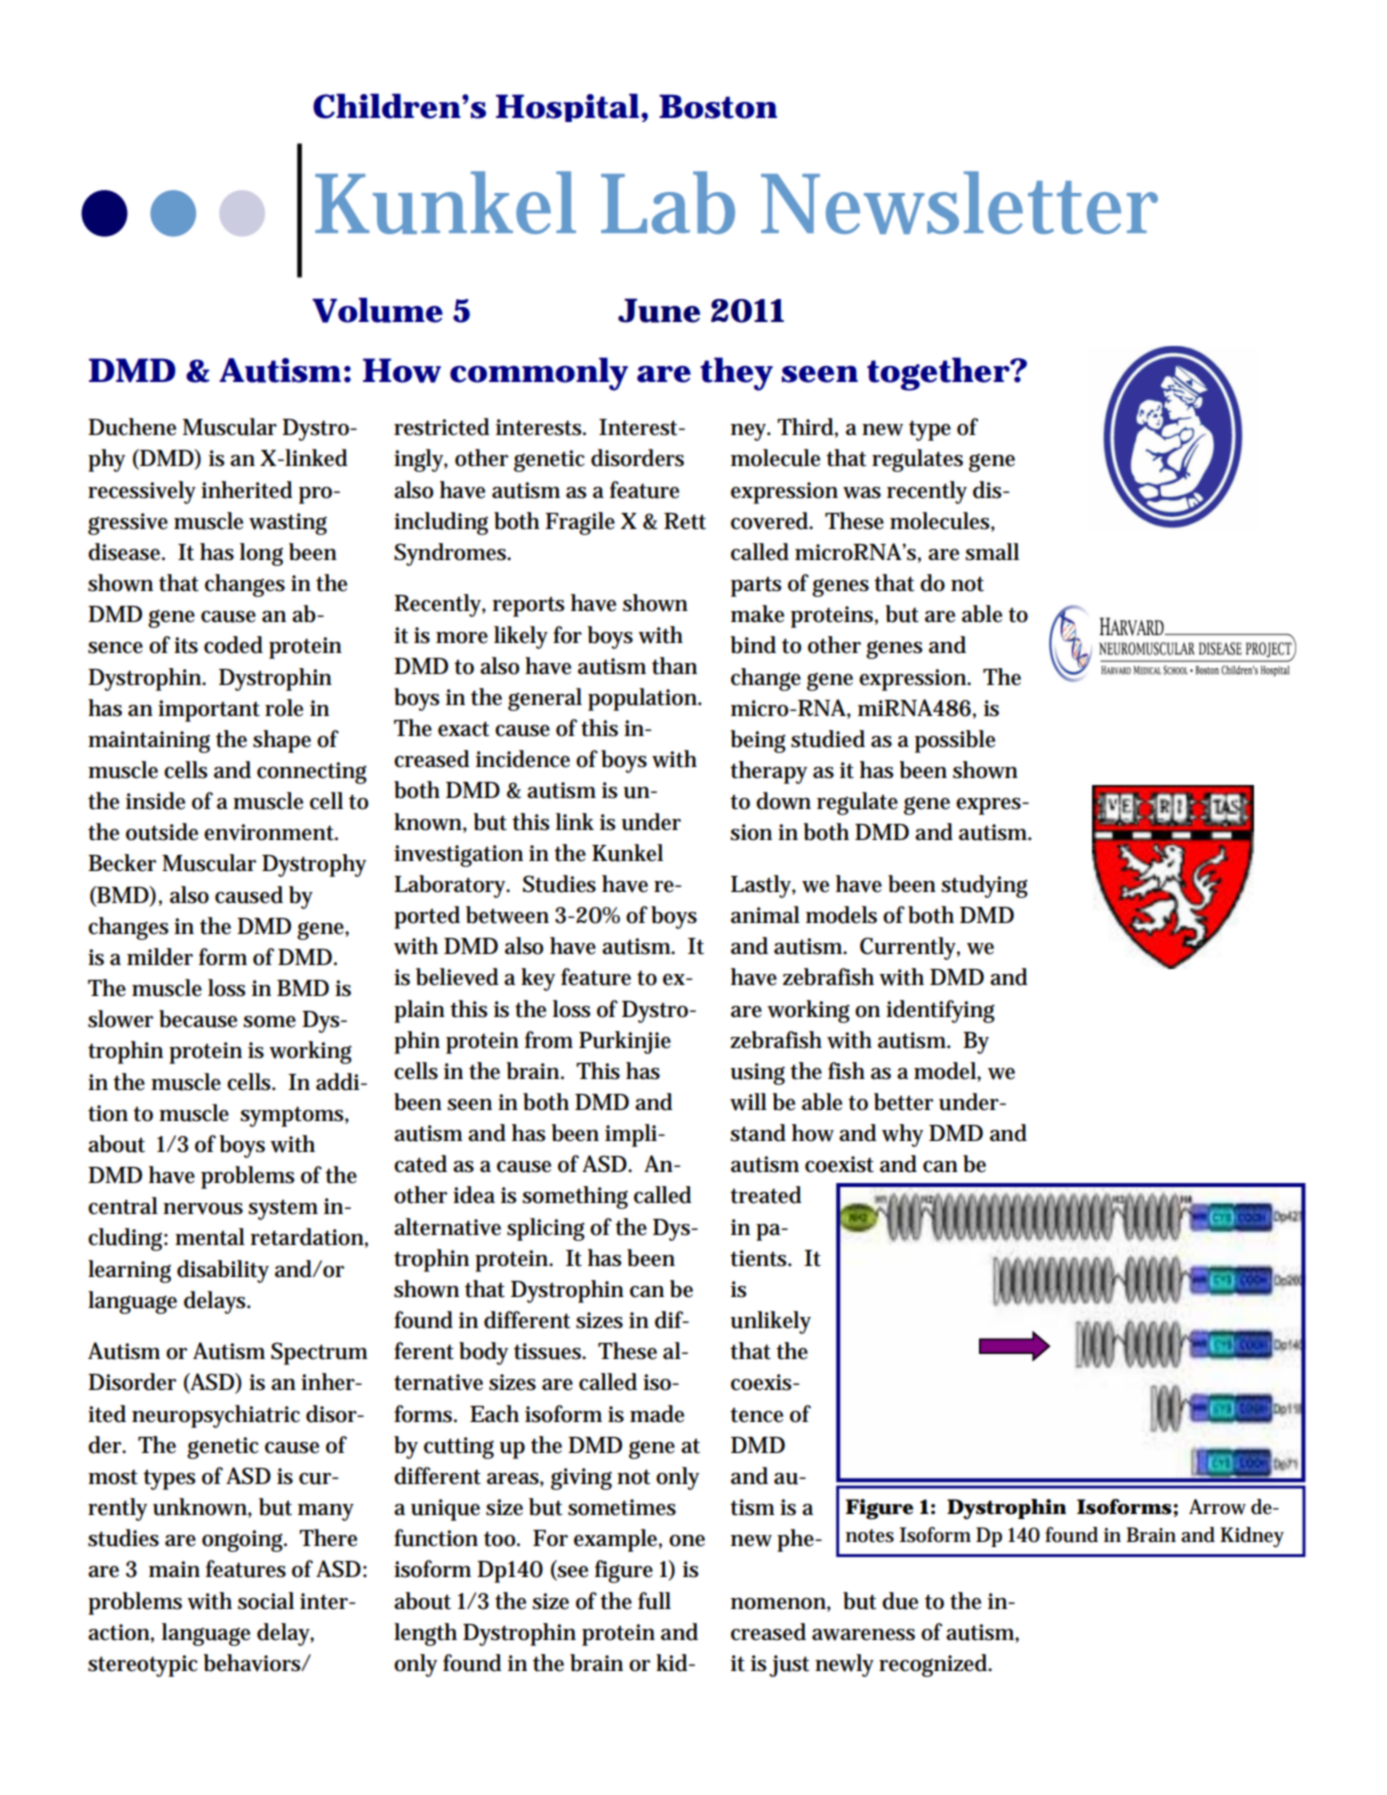 Image resolution: width=1387 pixels, height=1795 pixels. What do you see at coordinates (266, 1601) in the page?
I see `social` at bounding box center [266, 1601].
